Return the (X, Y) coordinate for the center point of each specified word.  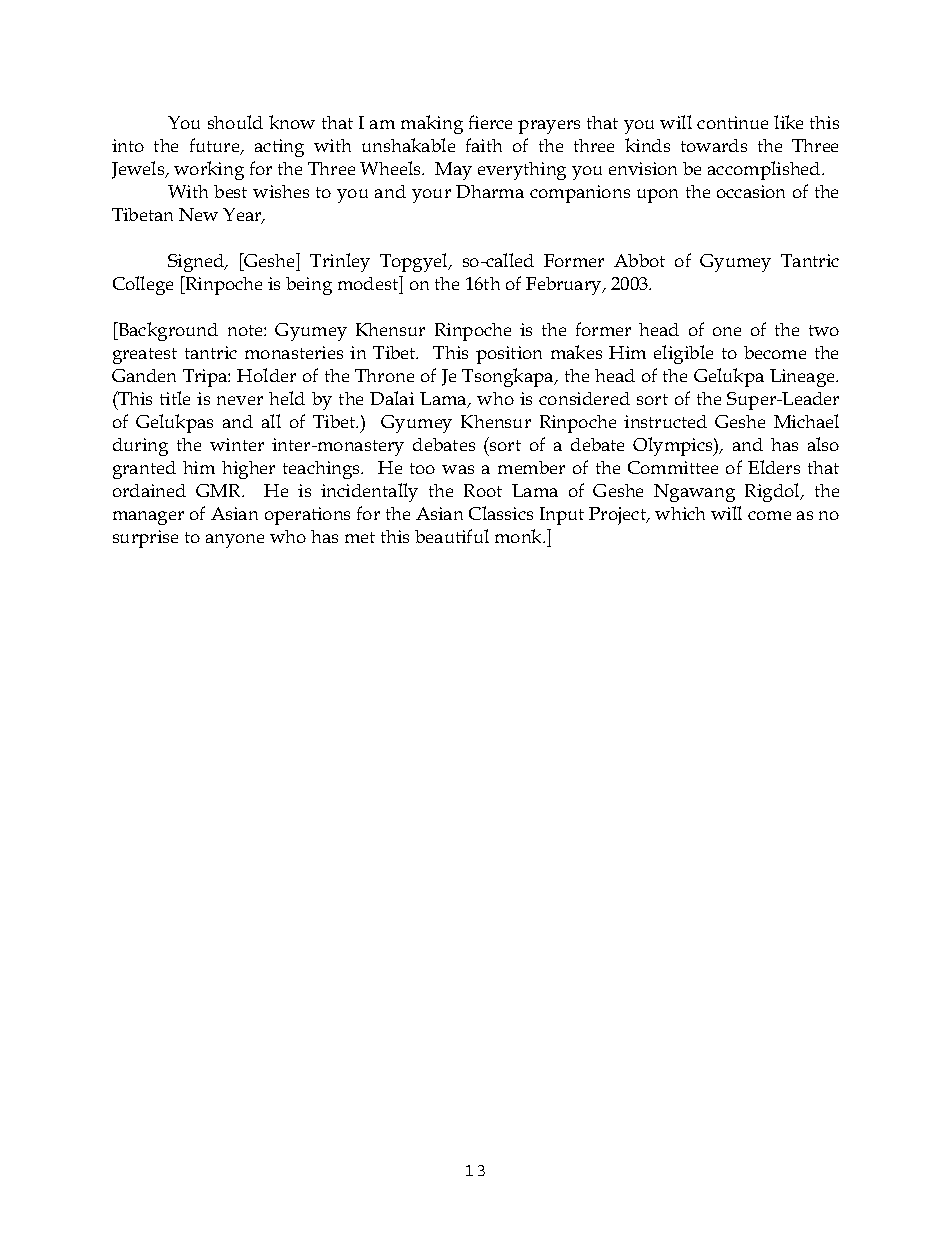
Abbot (639, 260)
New (198, 214)
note (246, 330)
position (509, 355)
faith (484, 145)
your (431, 196)
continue (732, 122)
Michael (806, 421)
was (458, 469)
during (140, 447)
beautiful (452, 536)
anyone (235, 541)
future (216, 146)
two (824, 330)
